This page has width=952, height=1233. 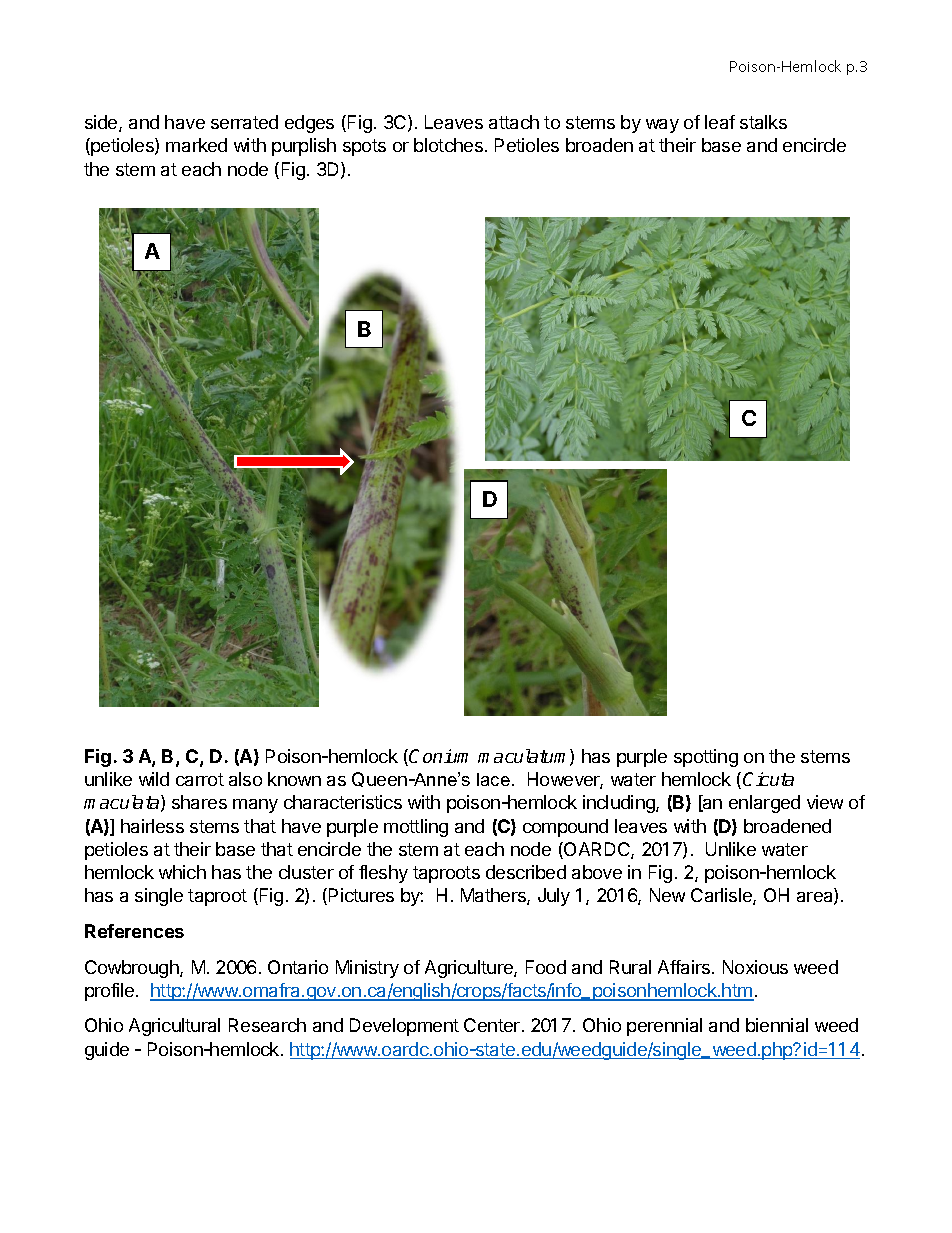 What do you see at coordinates (174, 1027) in the page?
I see `Agricultural` at bounding box center [174, 1027].
